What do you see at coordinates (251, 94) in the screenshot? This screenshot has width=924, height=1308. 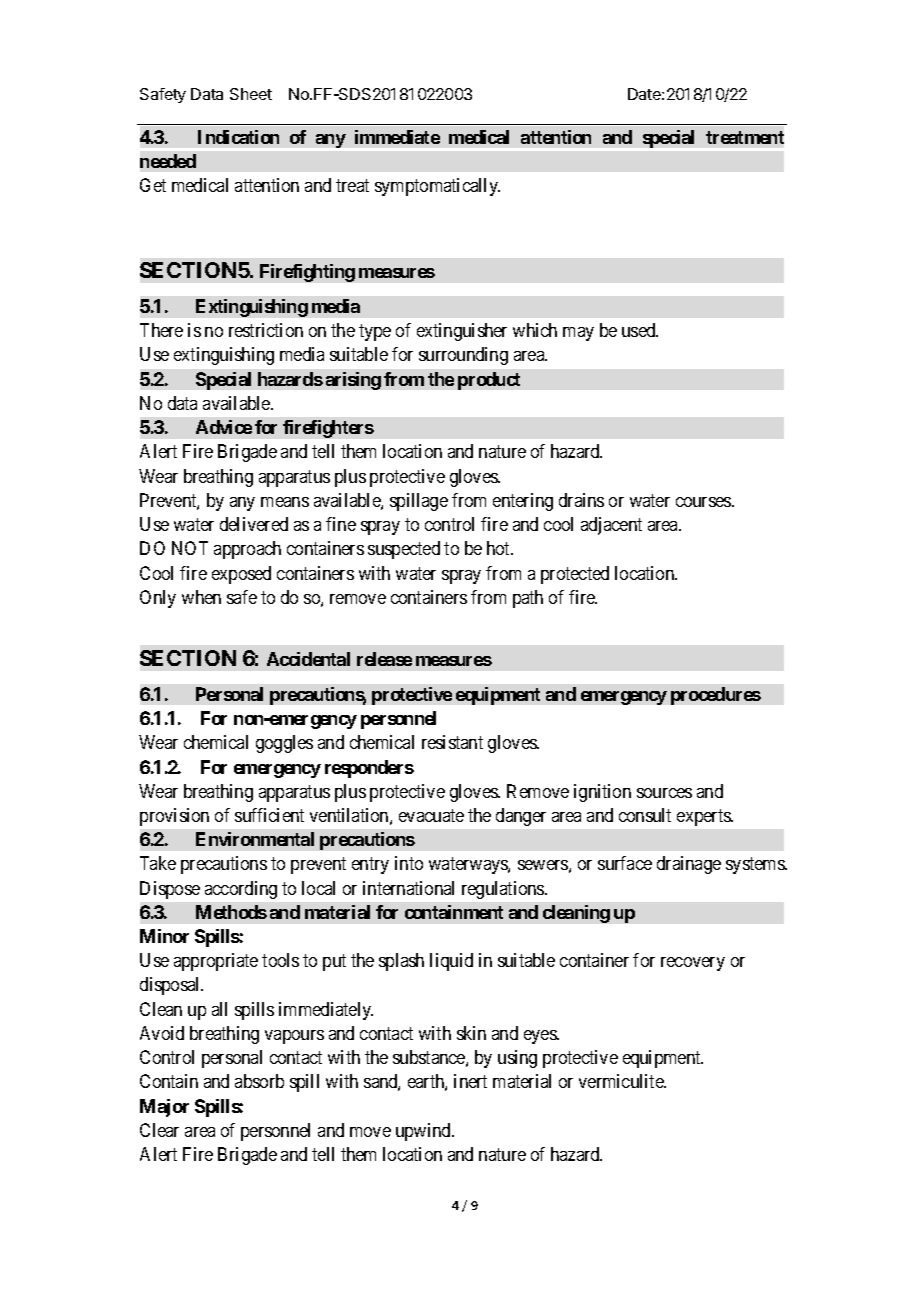 I see `Sheet` at bounding box center [251, 94].
